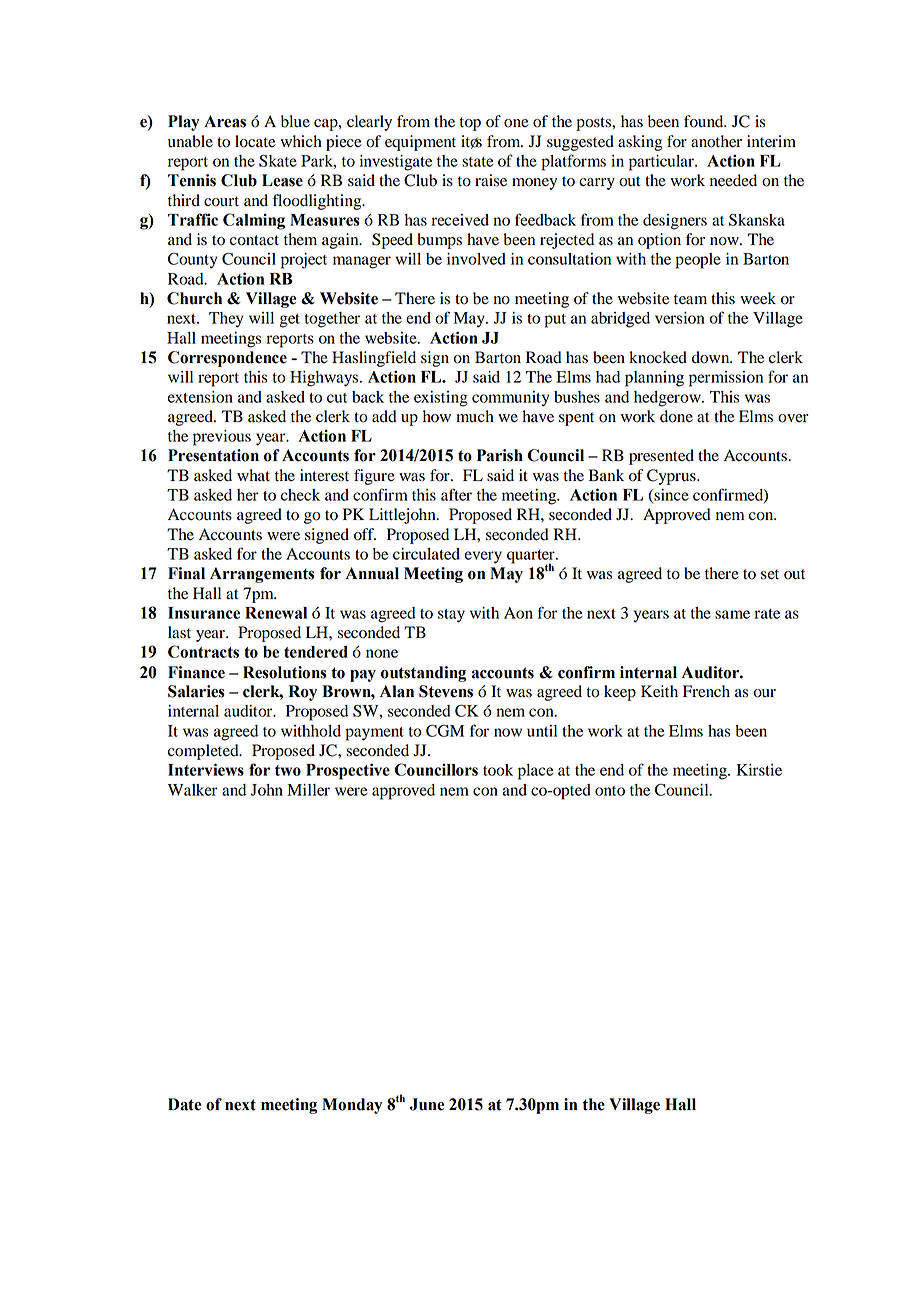  I want to click on same, so click(732, 614).
